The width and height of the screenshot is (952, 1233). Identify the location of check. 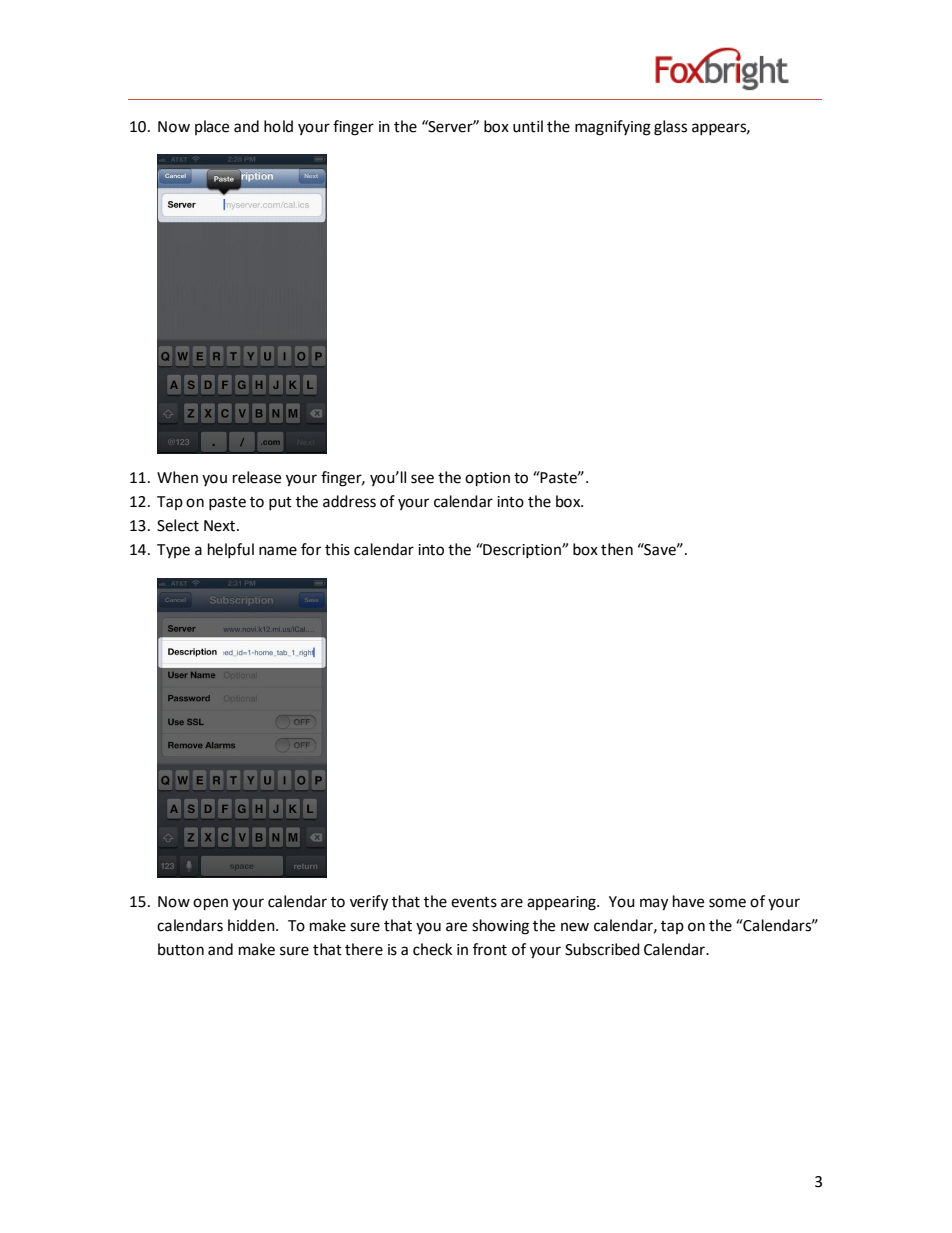
(432, 949).
